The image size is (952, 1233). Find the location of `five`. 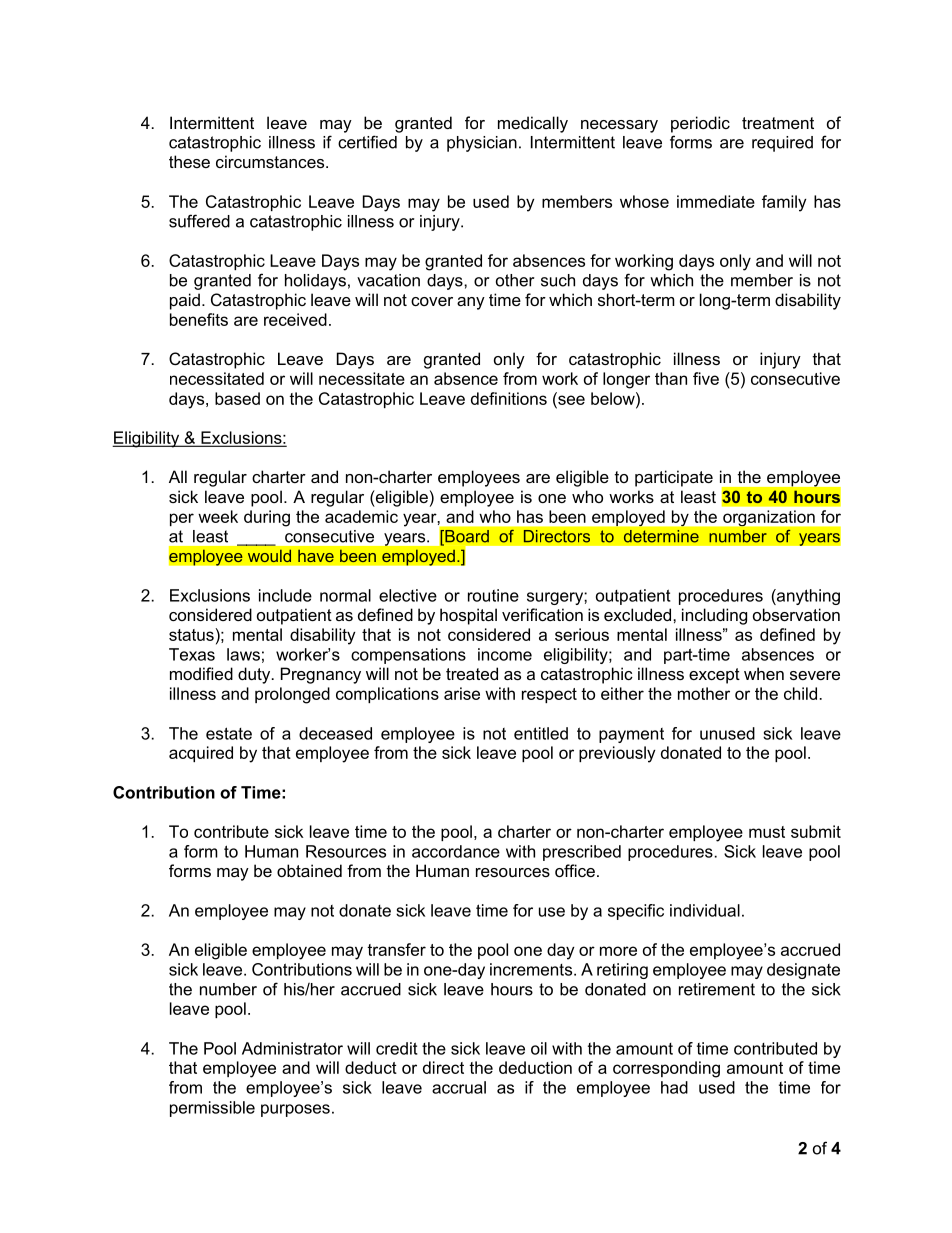

five is located at coordinates (706, 378).
